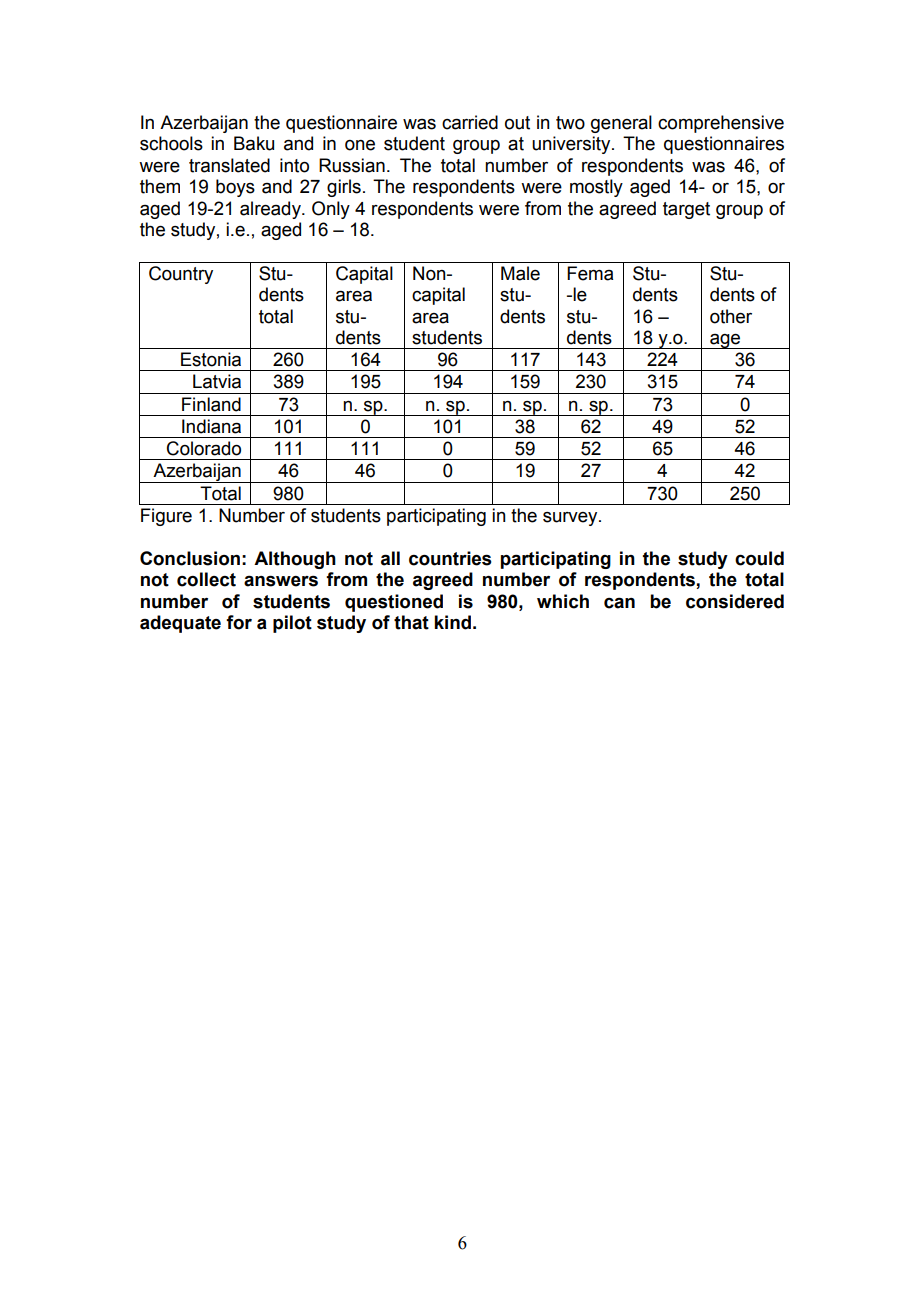  What do you see at coordinates (571, 519) in the screenshot?
I see `survey` at bounding box center [571, 519].
